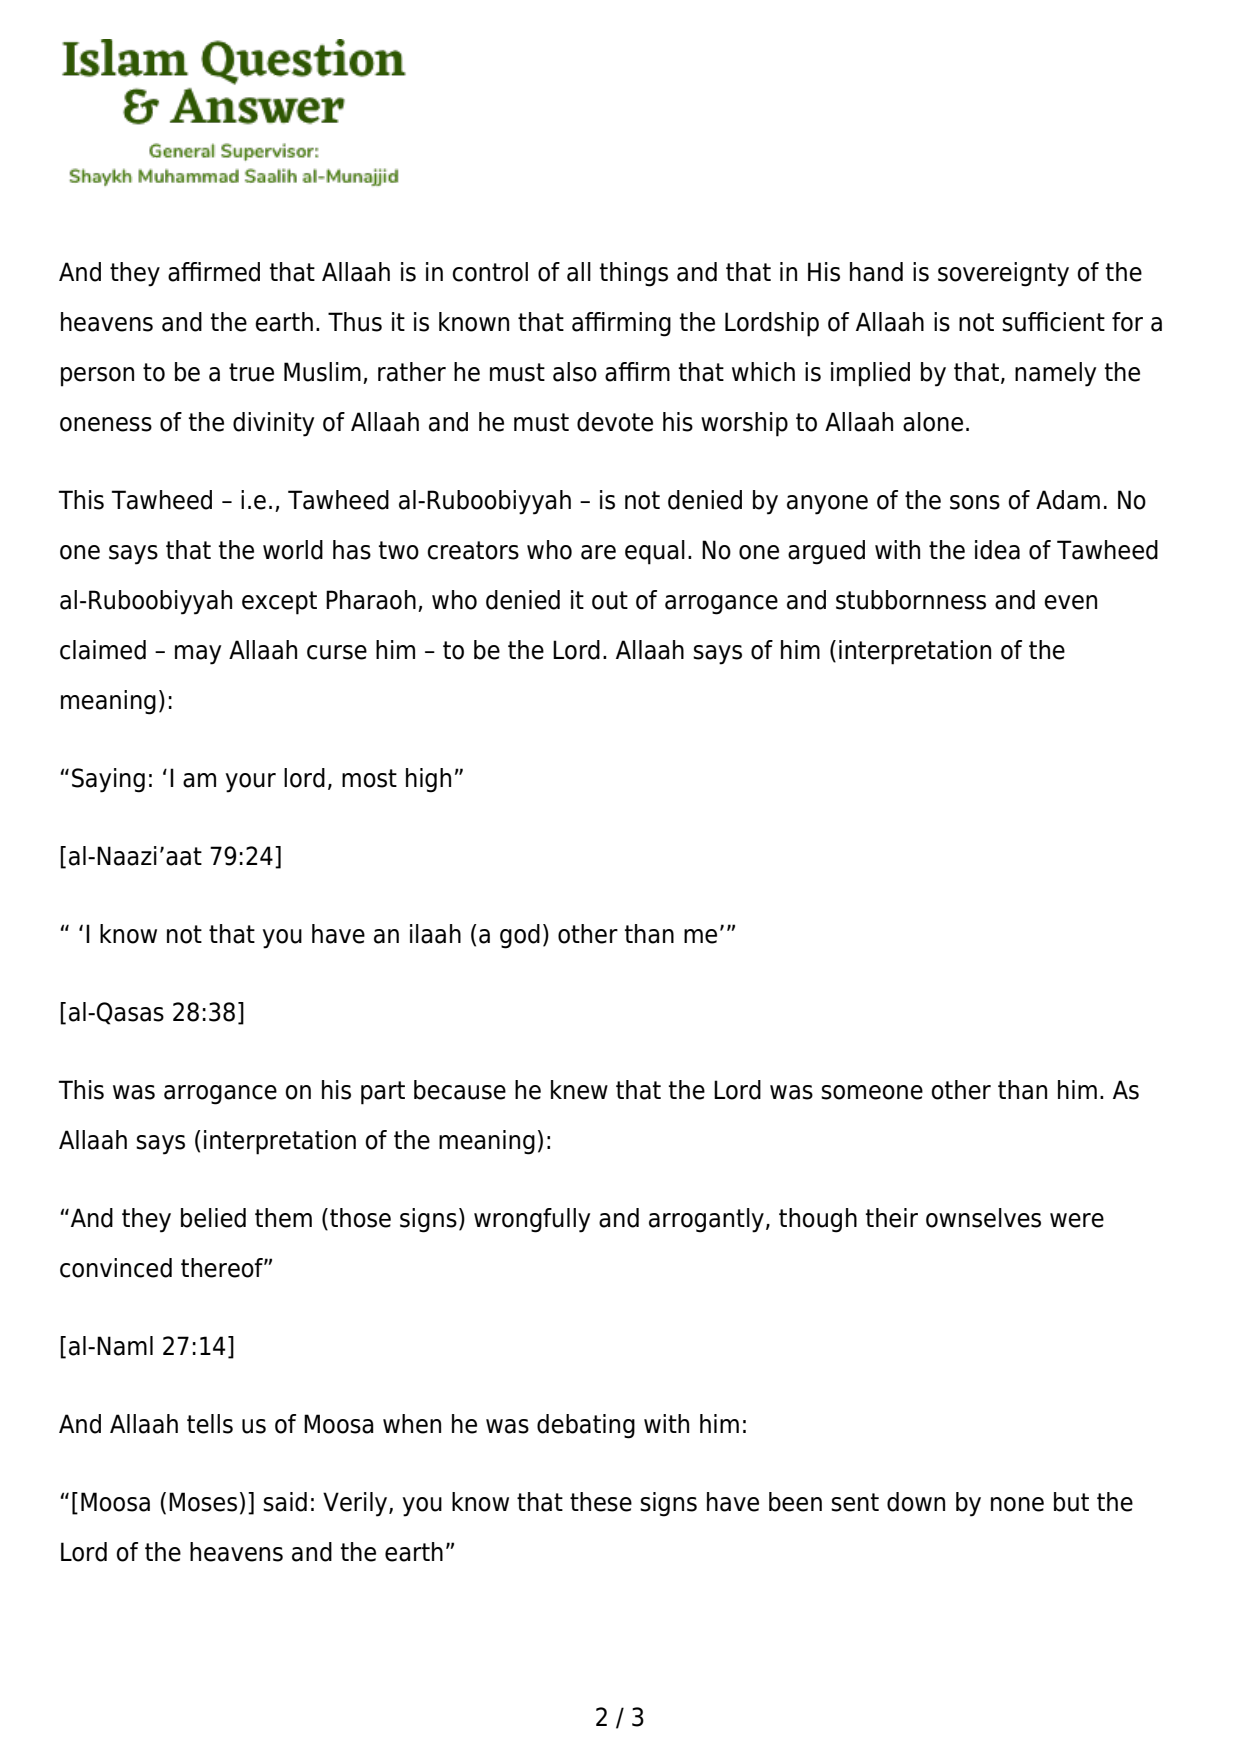 This screenshot has height=1754, width=1240. What do you see at coordinates (634, 274) in the screenshot?
I see `things` at bounding box center [634, 274].
